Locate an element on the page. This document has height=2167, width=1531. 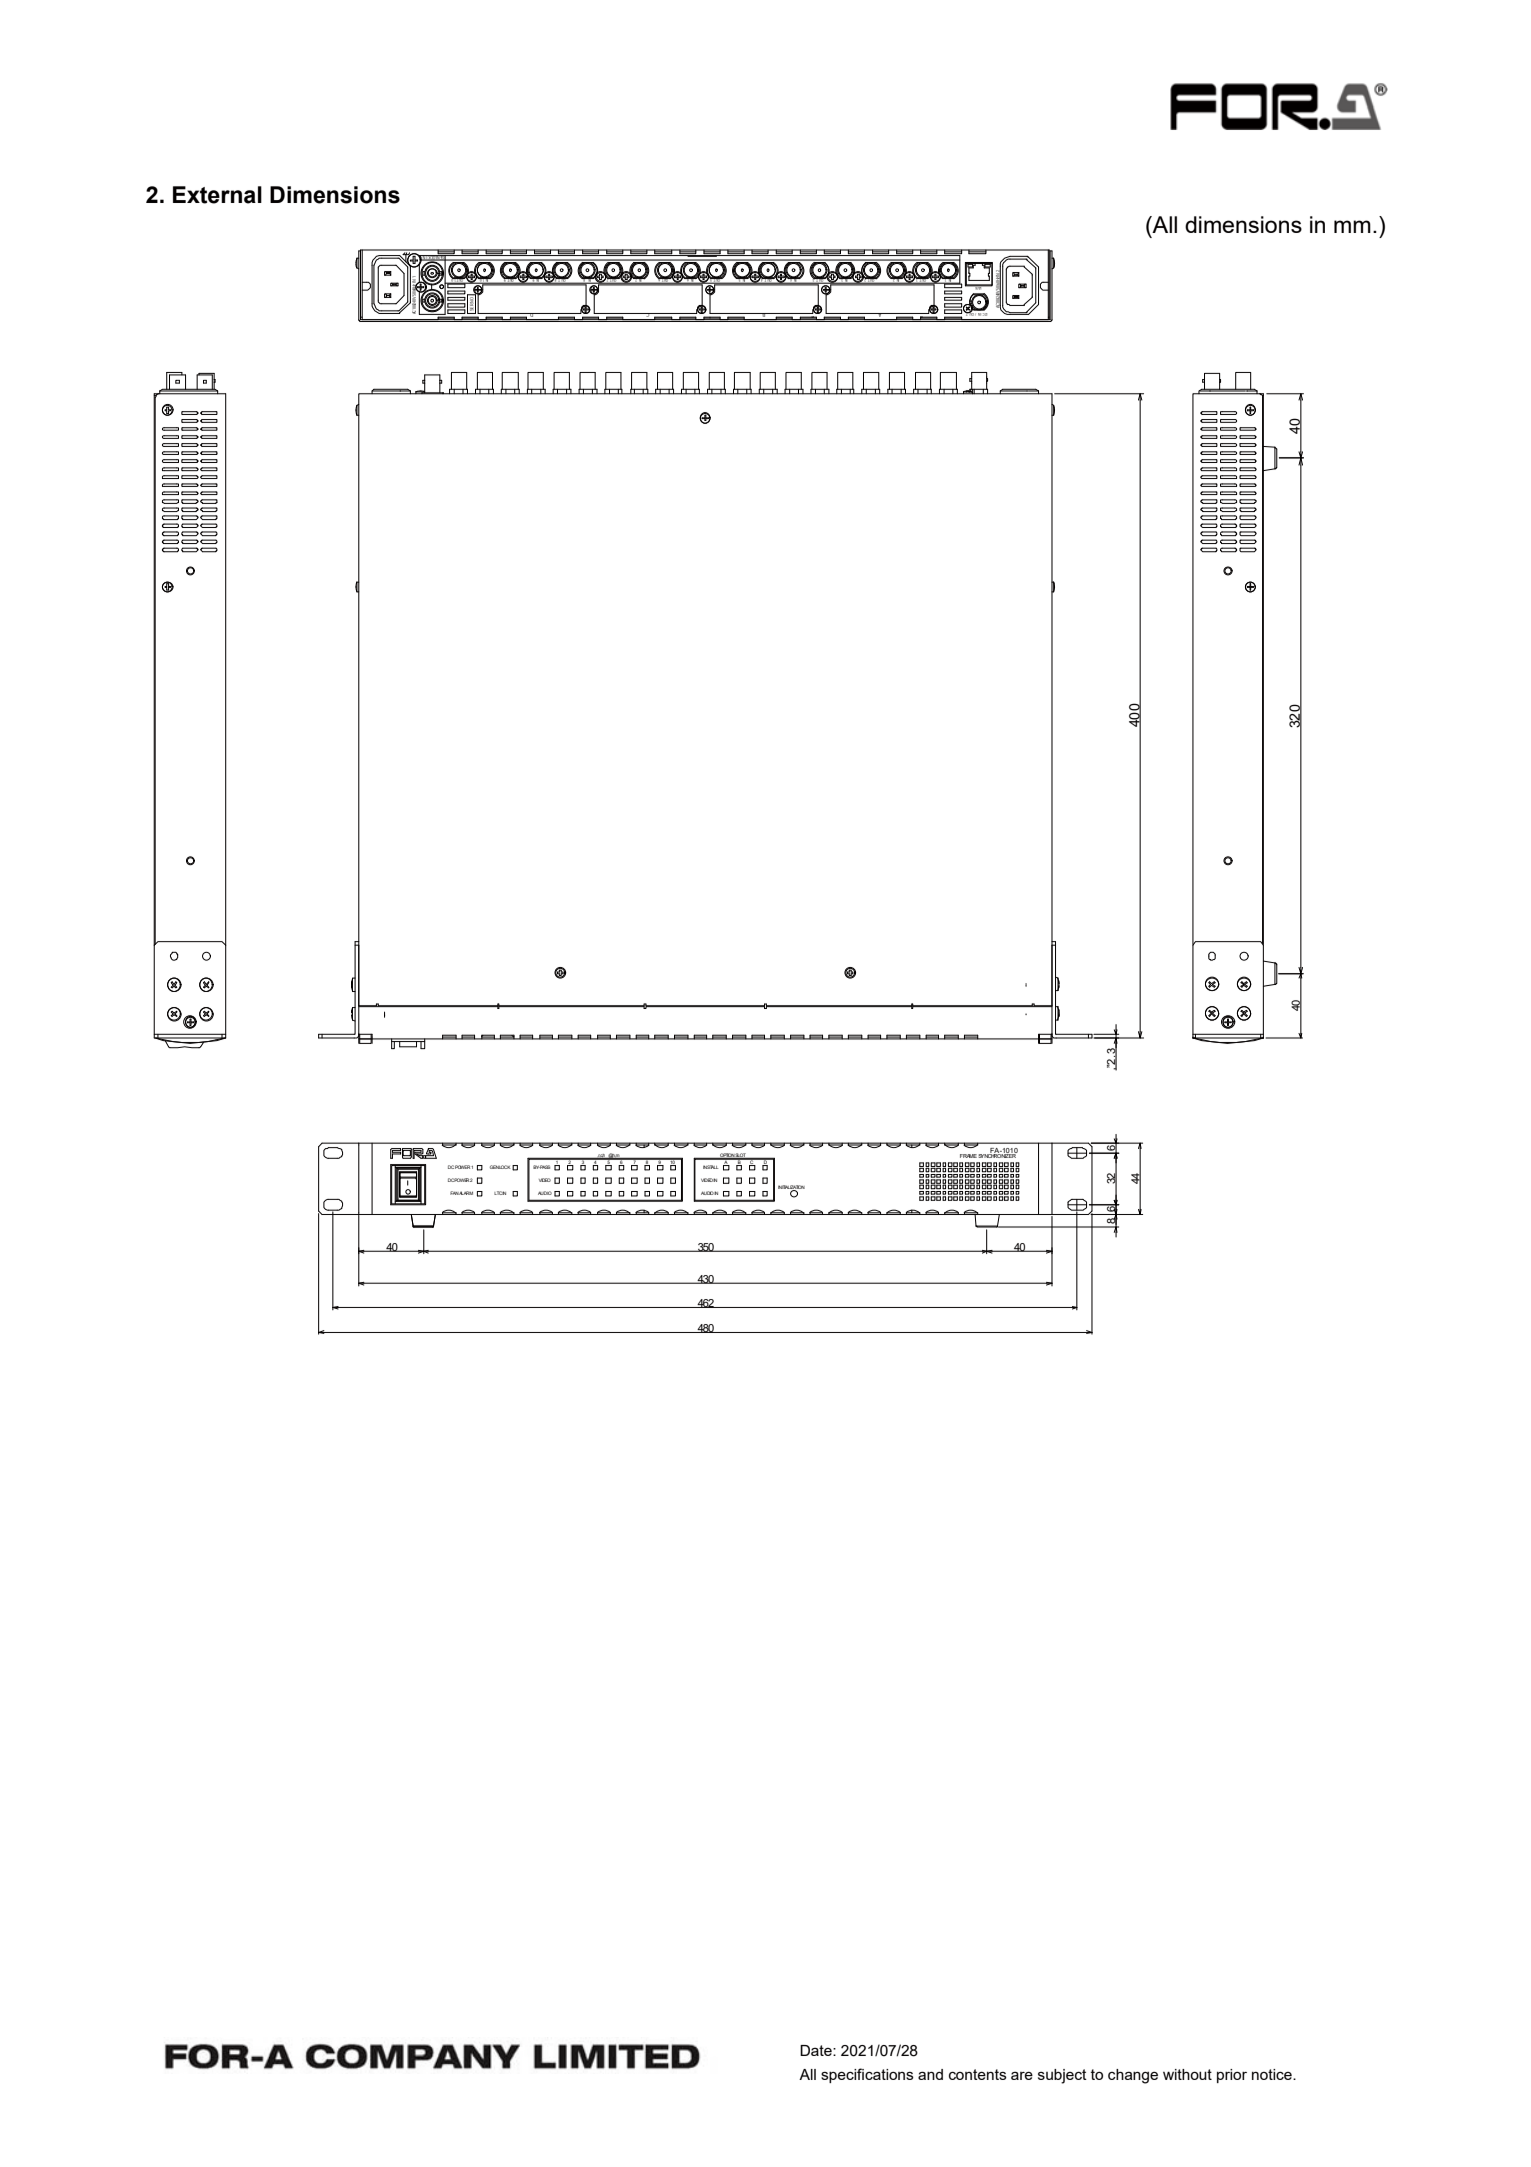
specifications is located at coordinates (867, 2075).
